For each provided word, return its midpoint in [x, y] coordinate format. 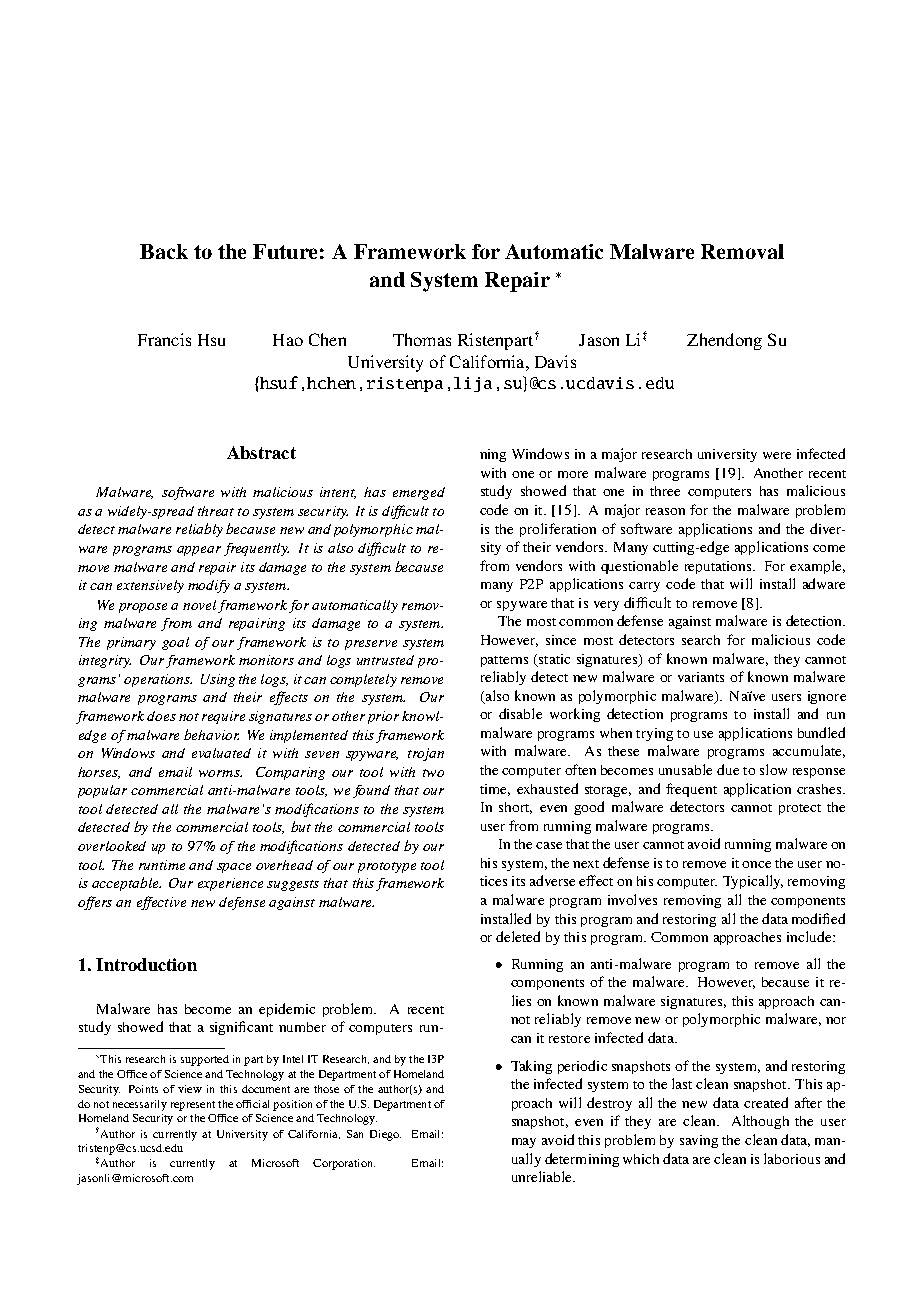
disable [520, 713]
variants [701, 677]
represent [193, 1106]
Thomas [422, 339]
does [161, 716]
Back [164, 251]
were [777, 455]
